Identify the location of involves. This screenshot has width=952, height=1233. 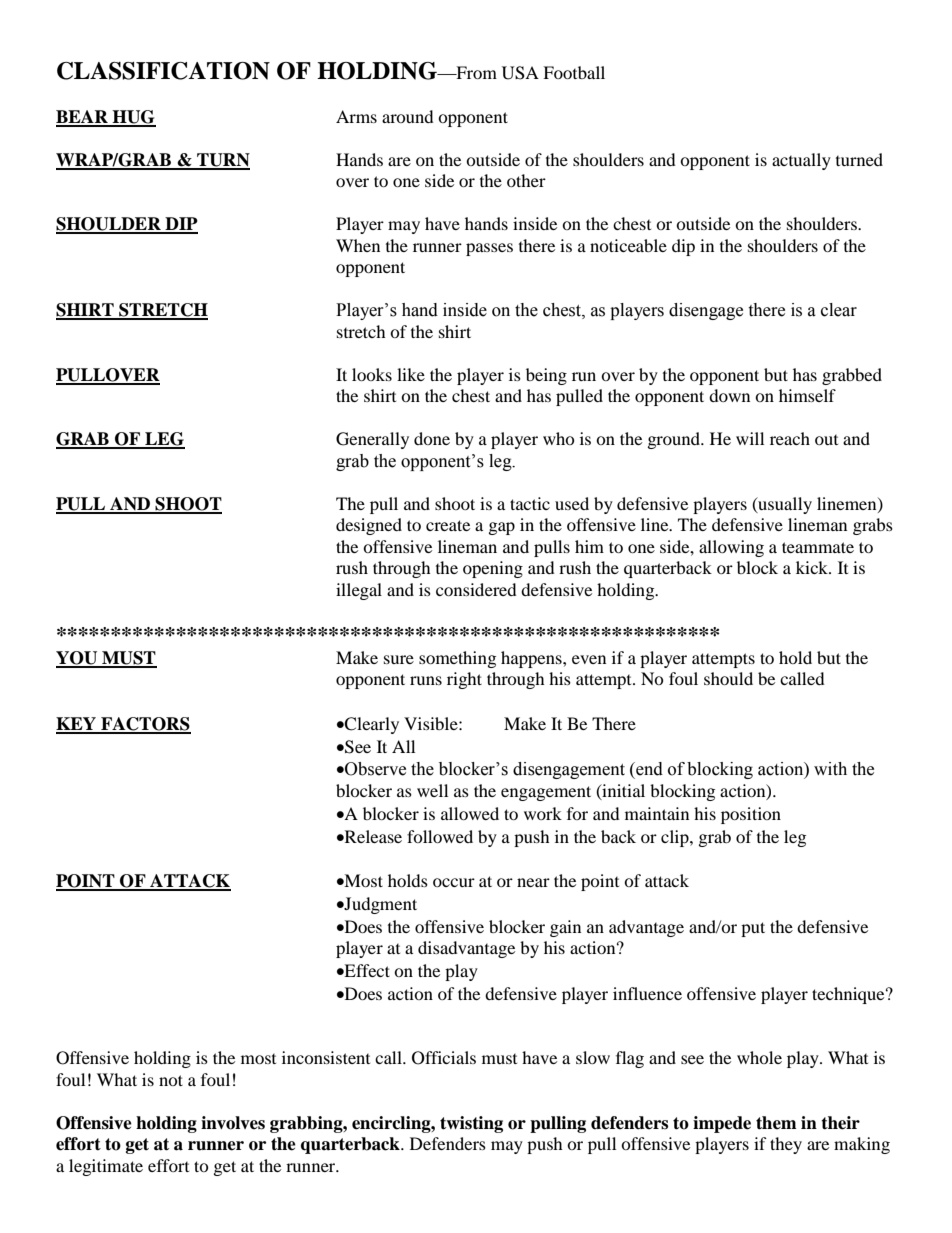
(233, 1123).
